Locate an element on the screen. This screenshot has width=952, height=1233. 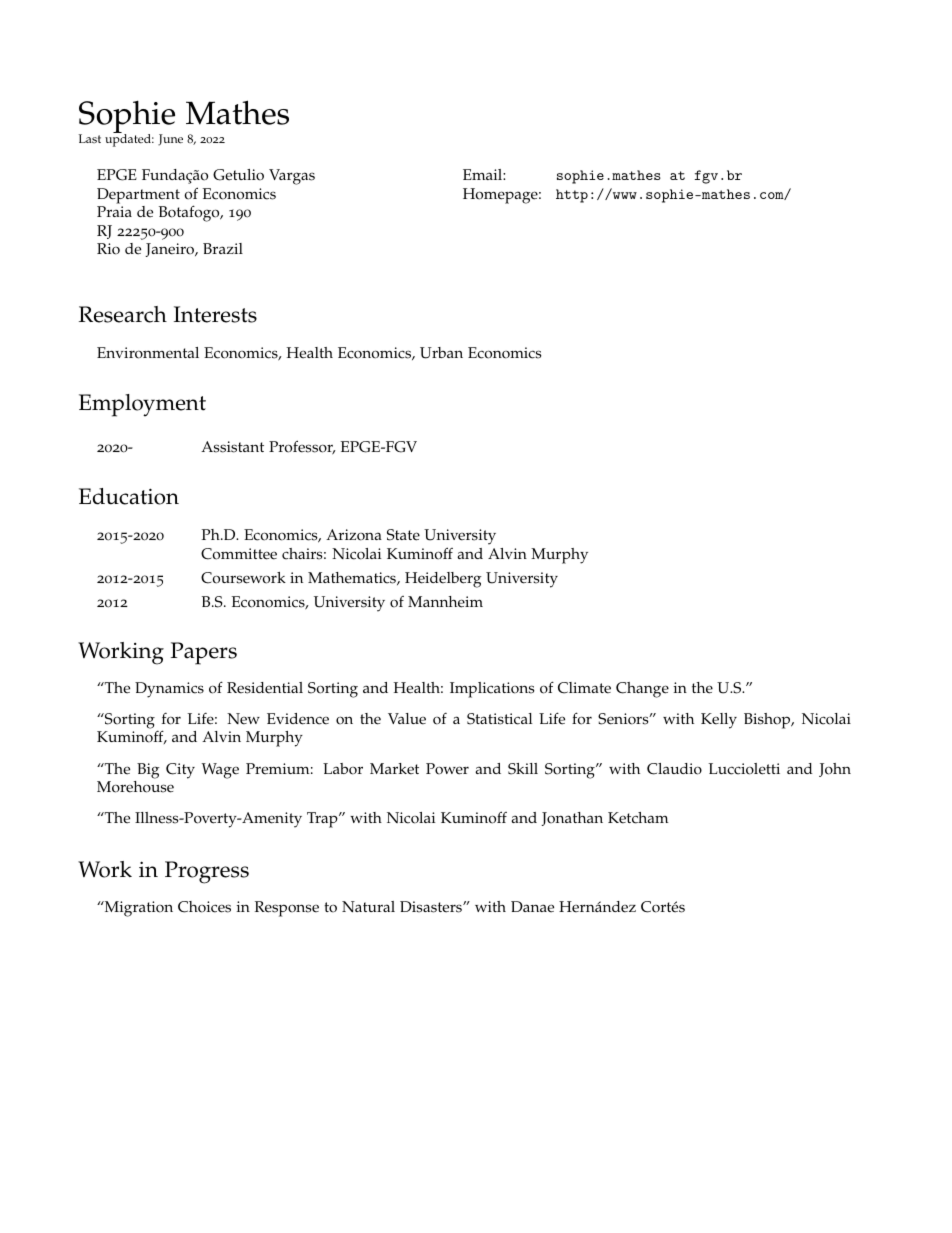
Disasters is located at coordinates (432, 907).
